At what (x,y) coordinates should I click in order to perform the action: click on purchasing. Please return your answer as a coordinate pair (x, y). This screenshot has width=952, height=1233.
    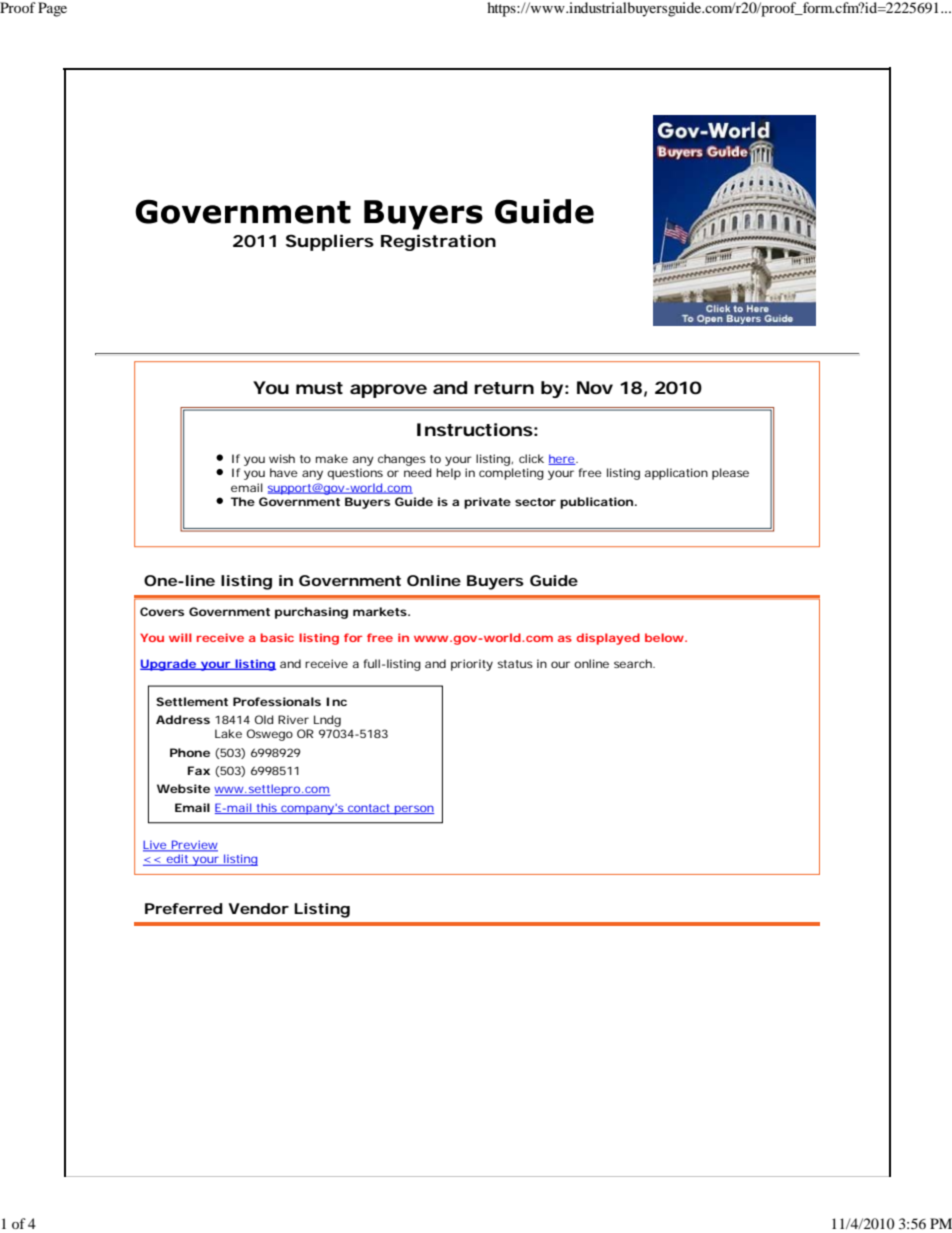
    Looking at the image, I should click on (311, 613).
